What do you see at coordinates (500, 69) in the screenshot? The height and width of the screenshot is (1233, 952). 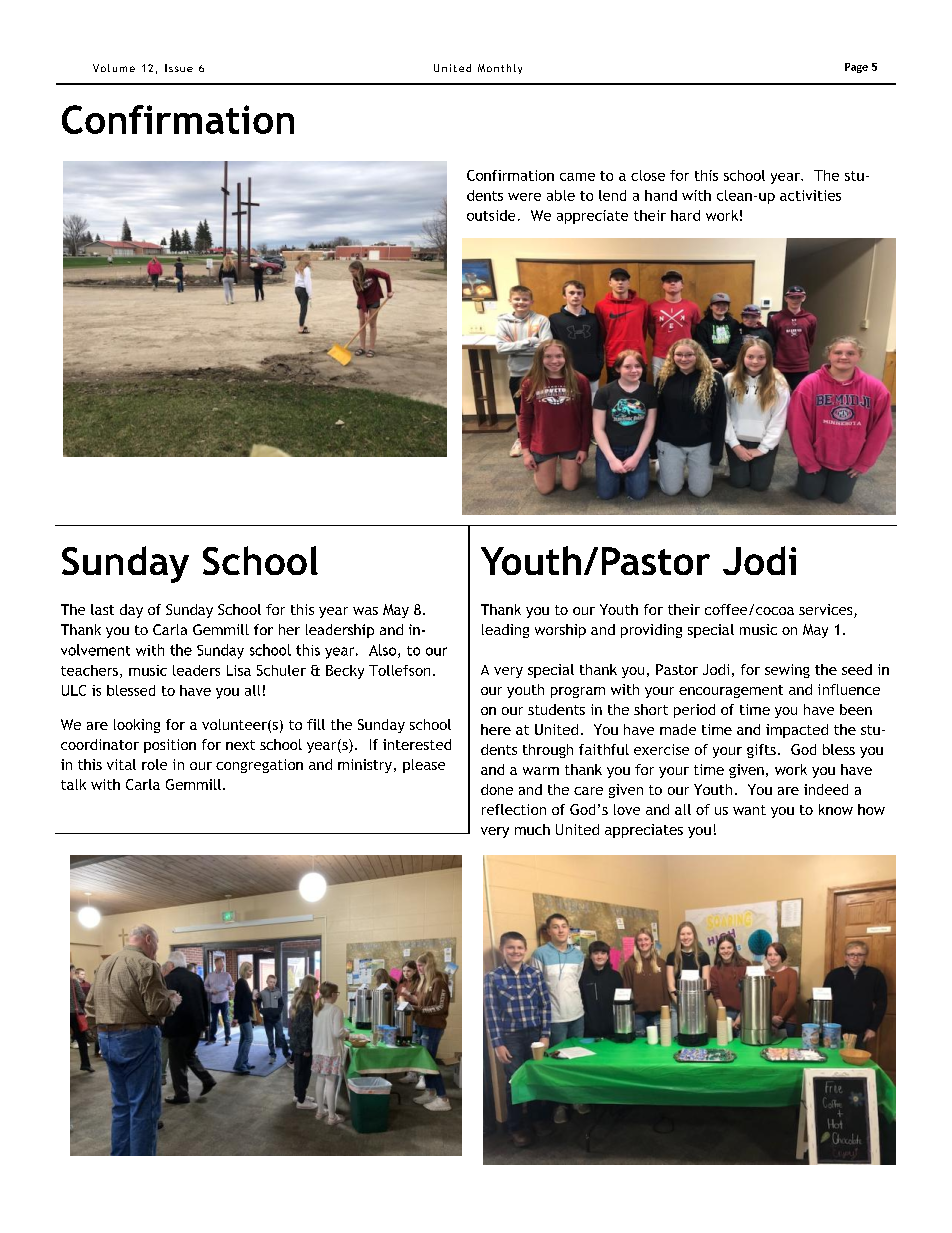 I see `Monthly` at bounding box center [500, 69].
